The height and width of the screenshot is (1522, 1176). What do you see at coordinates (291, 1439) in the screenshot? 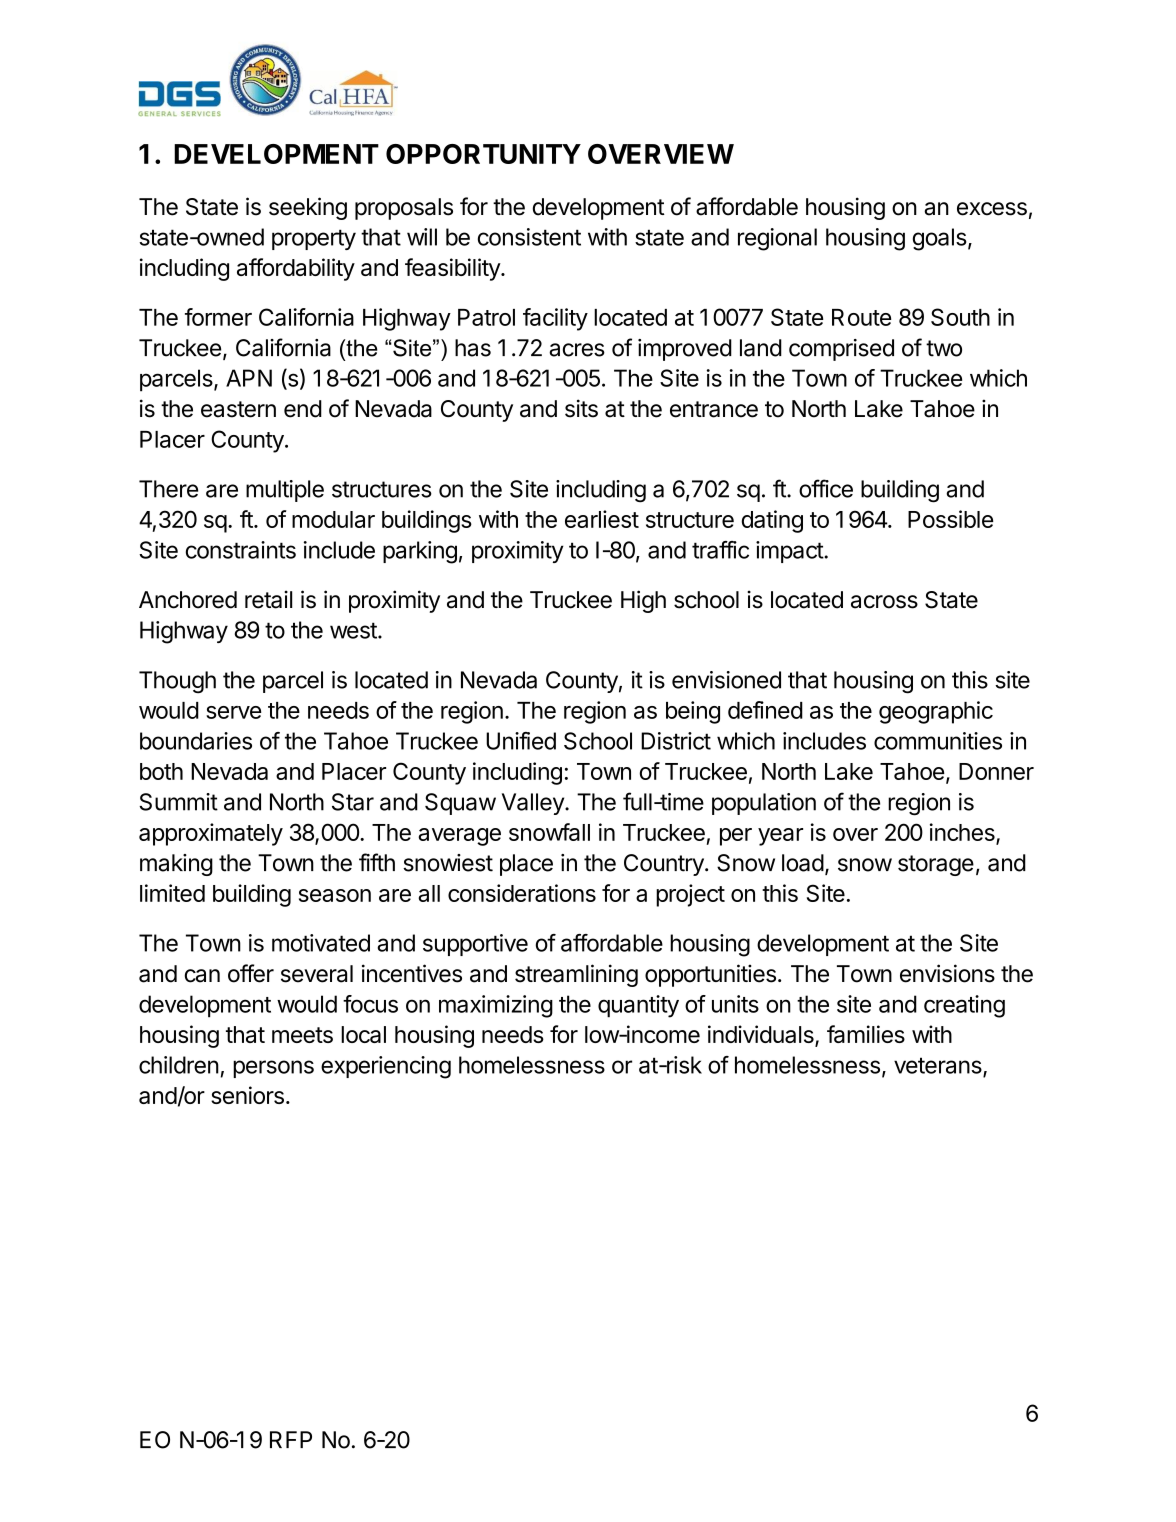
I see `RFP` at bounding box center [291, 1439].
